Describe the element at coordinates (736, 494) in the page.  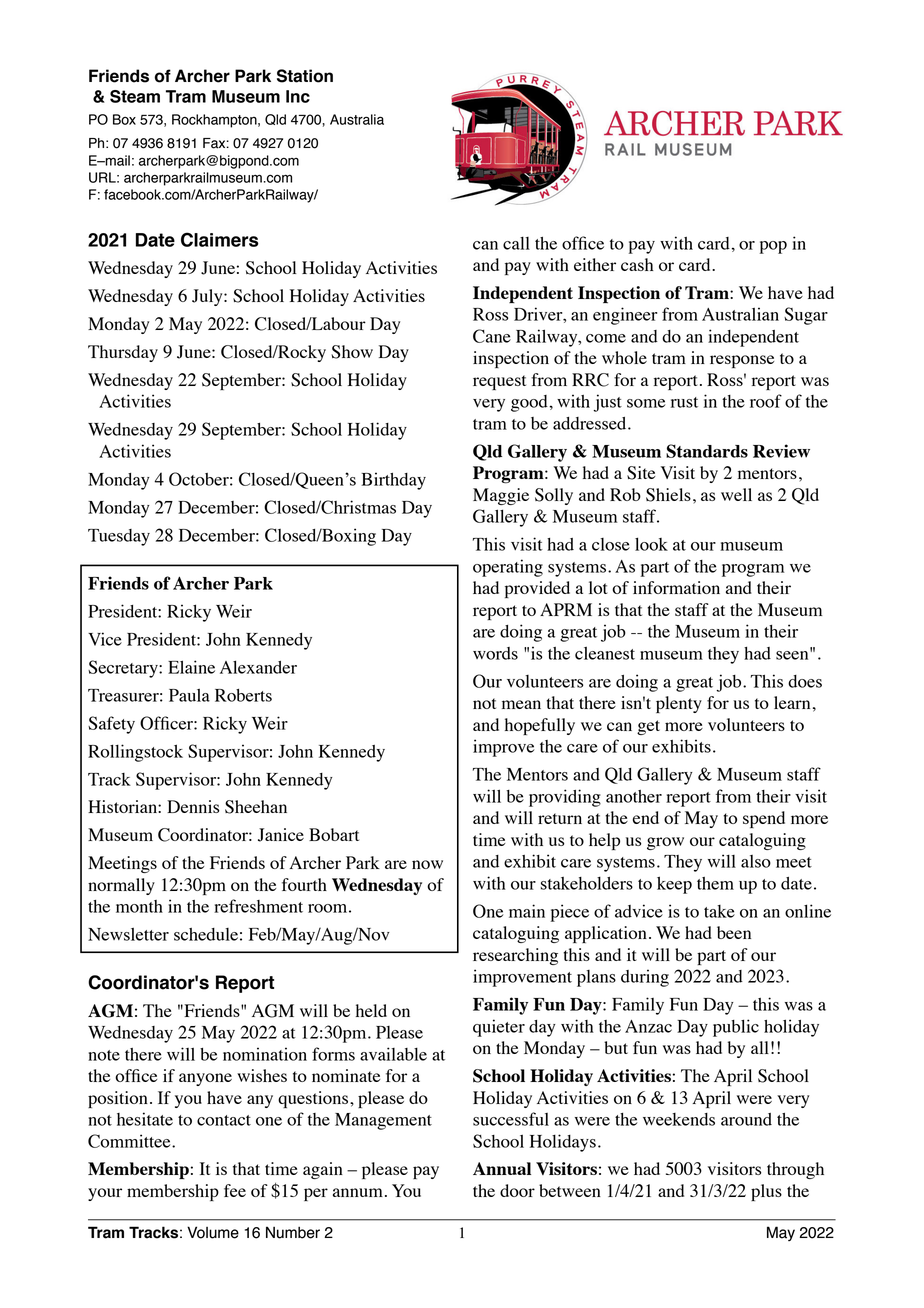
I see `well` at that location.
